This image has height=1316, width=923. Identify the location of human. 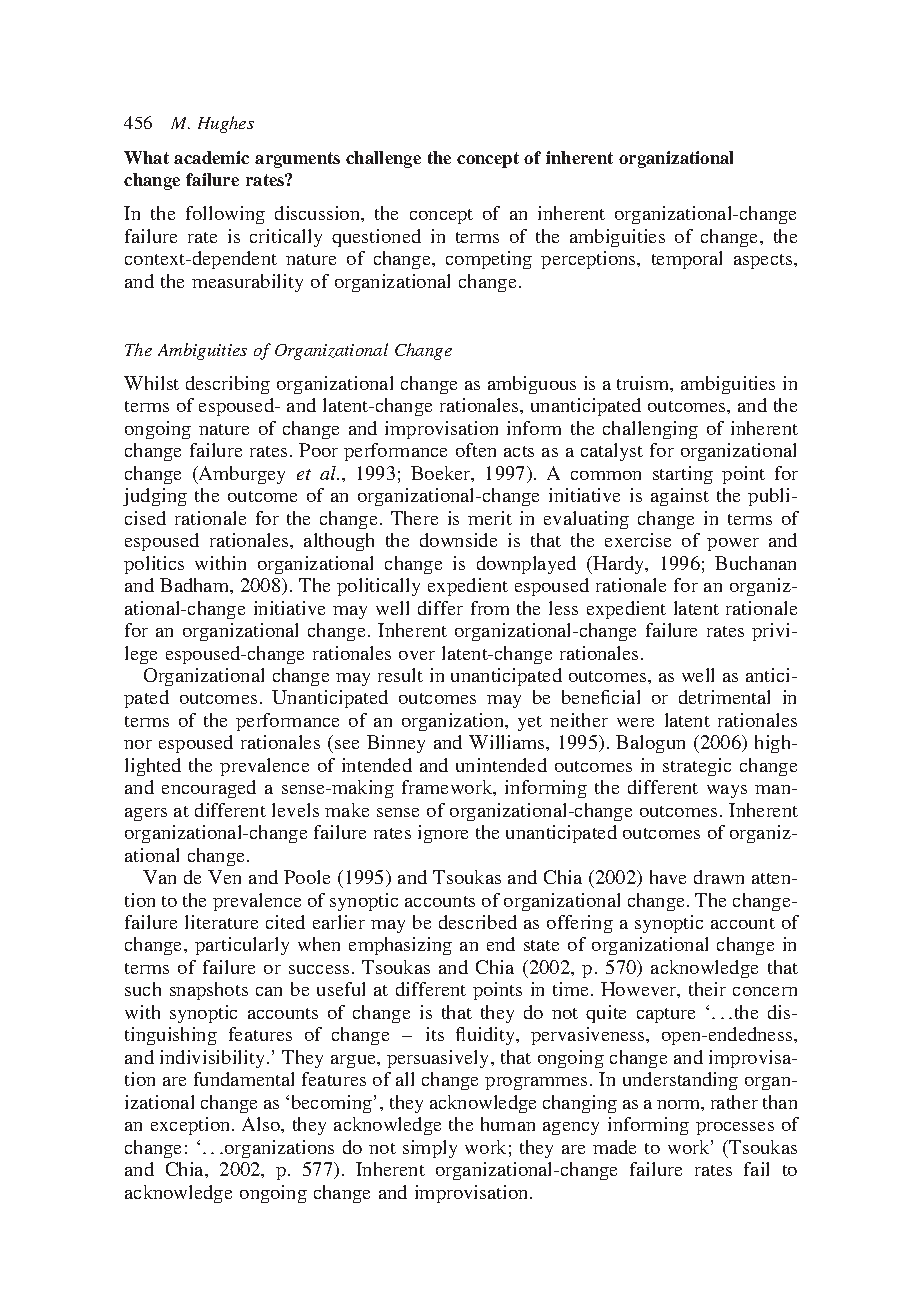
(508, 1124).
